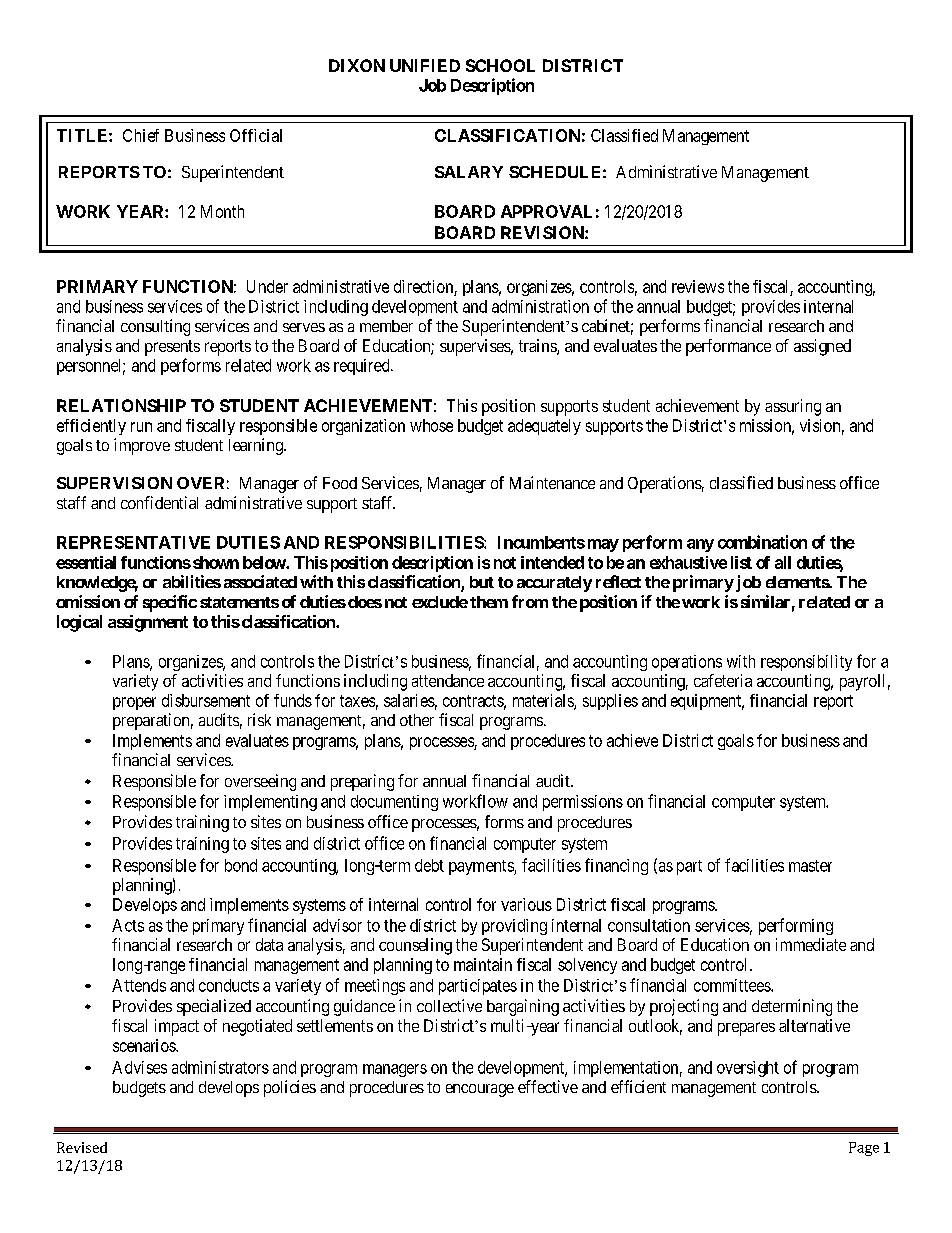  Describe the element at coordinates (270, 803) in the screenshot. I see `implementing` at that location.
